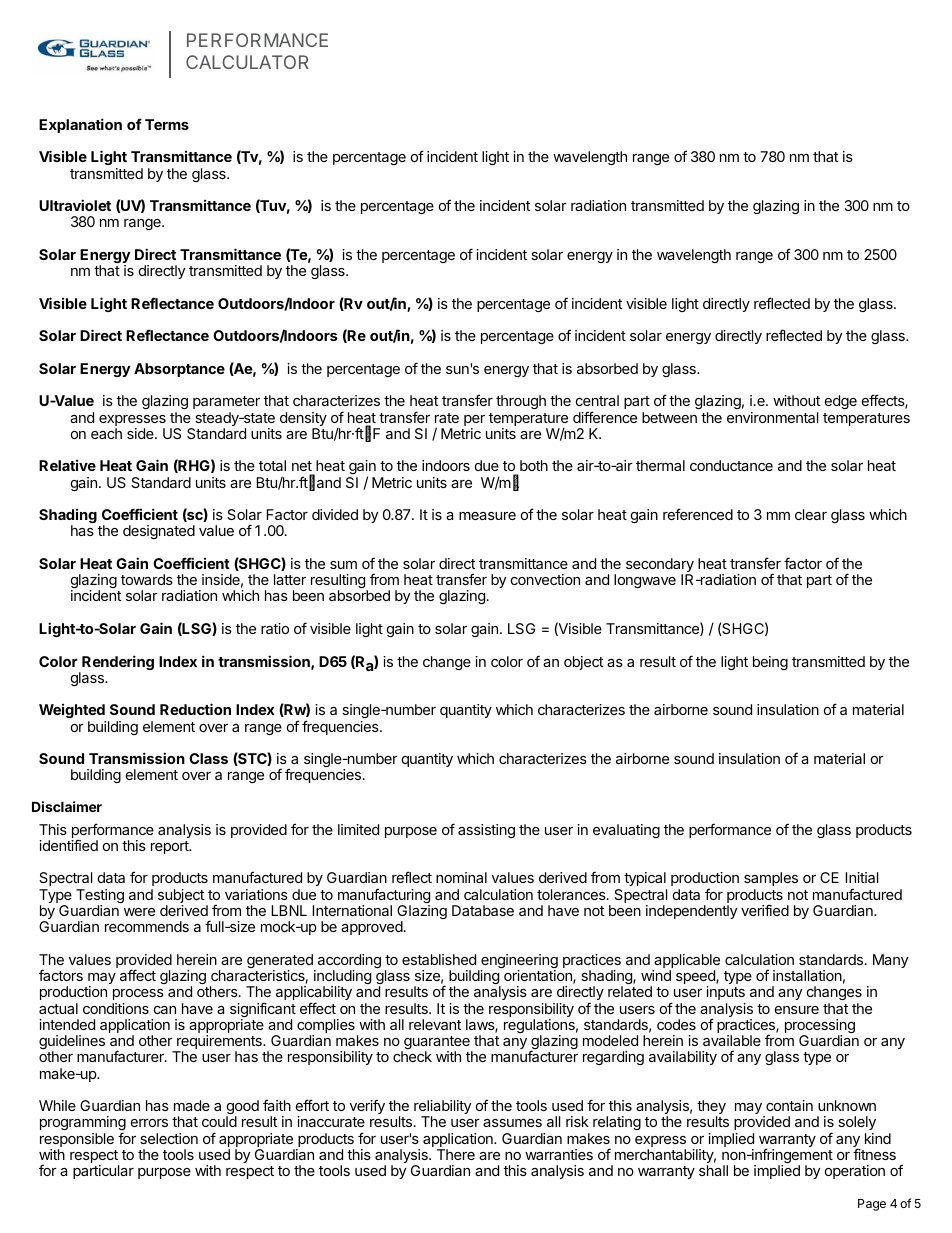 This document has height=1233, width=952. I want to click on assisting, so click(486, 831).
